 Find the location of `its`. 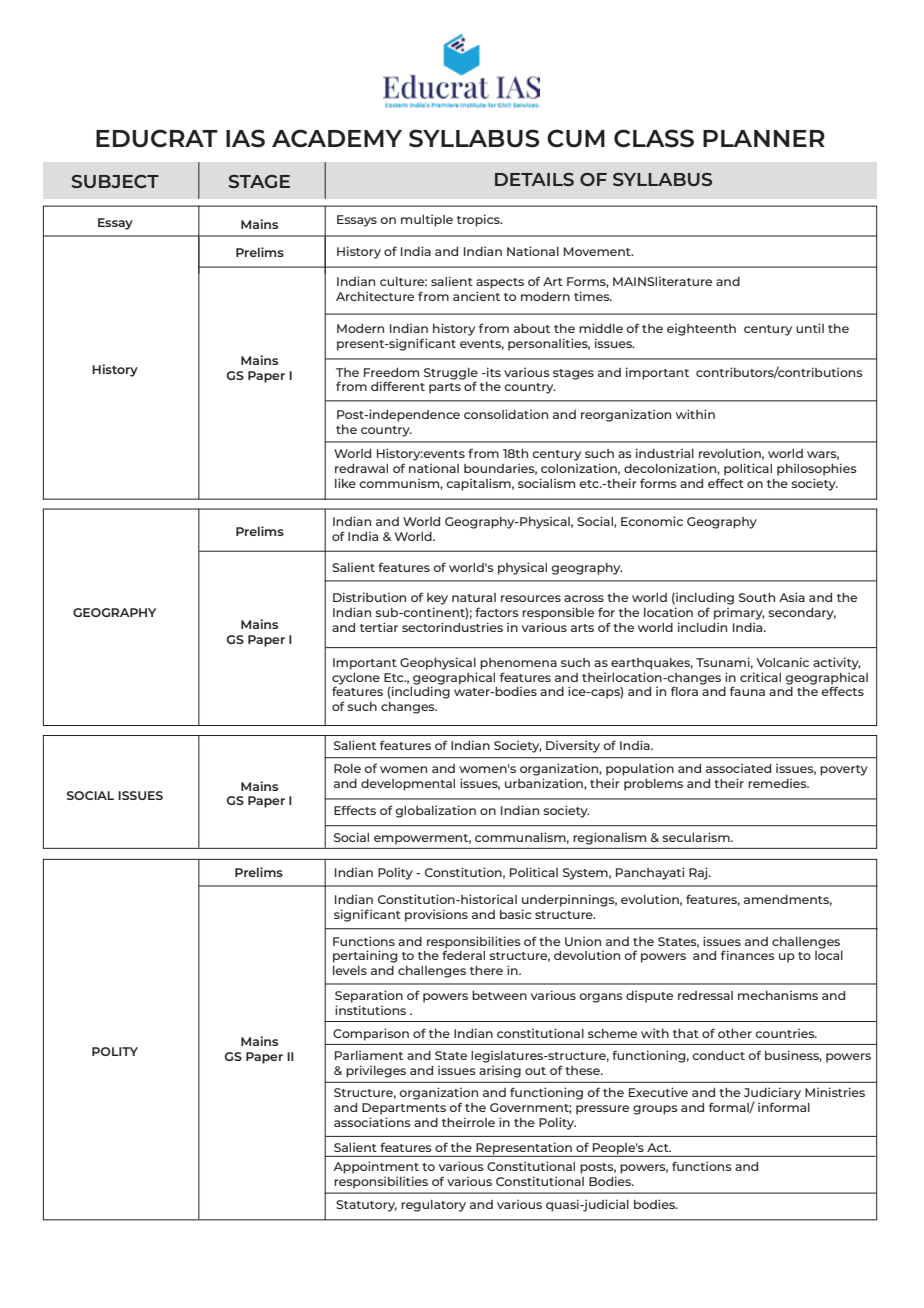

its is located at coordinates (493, 372).
